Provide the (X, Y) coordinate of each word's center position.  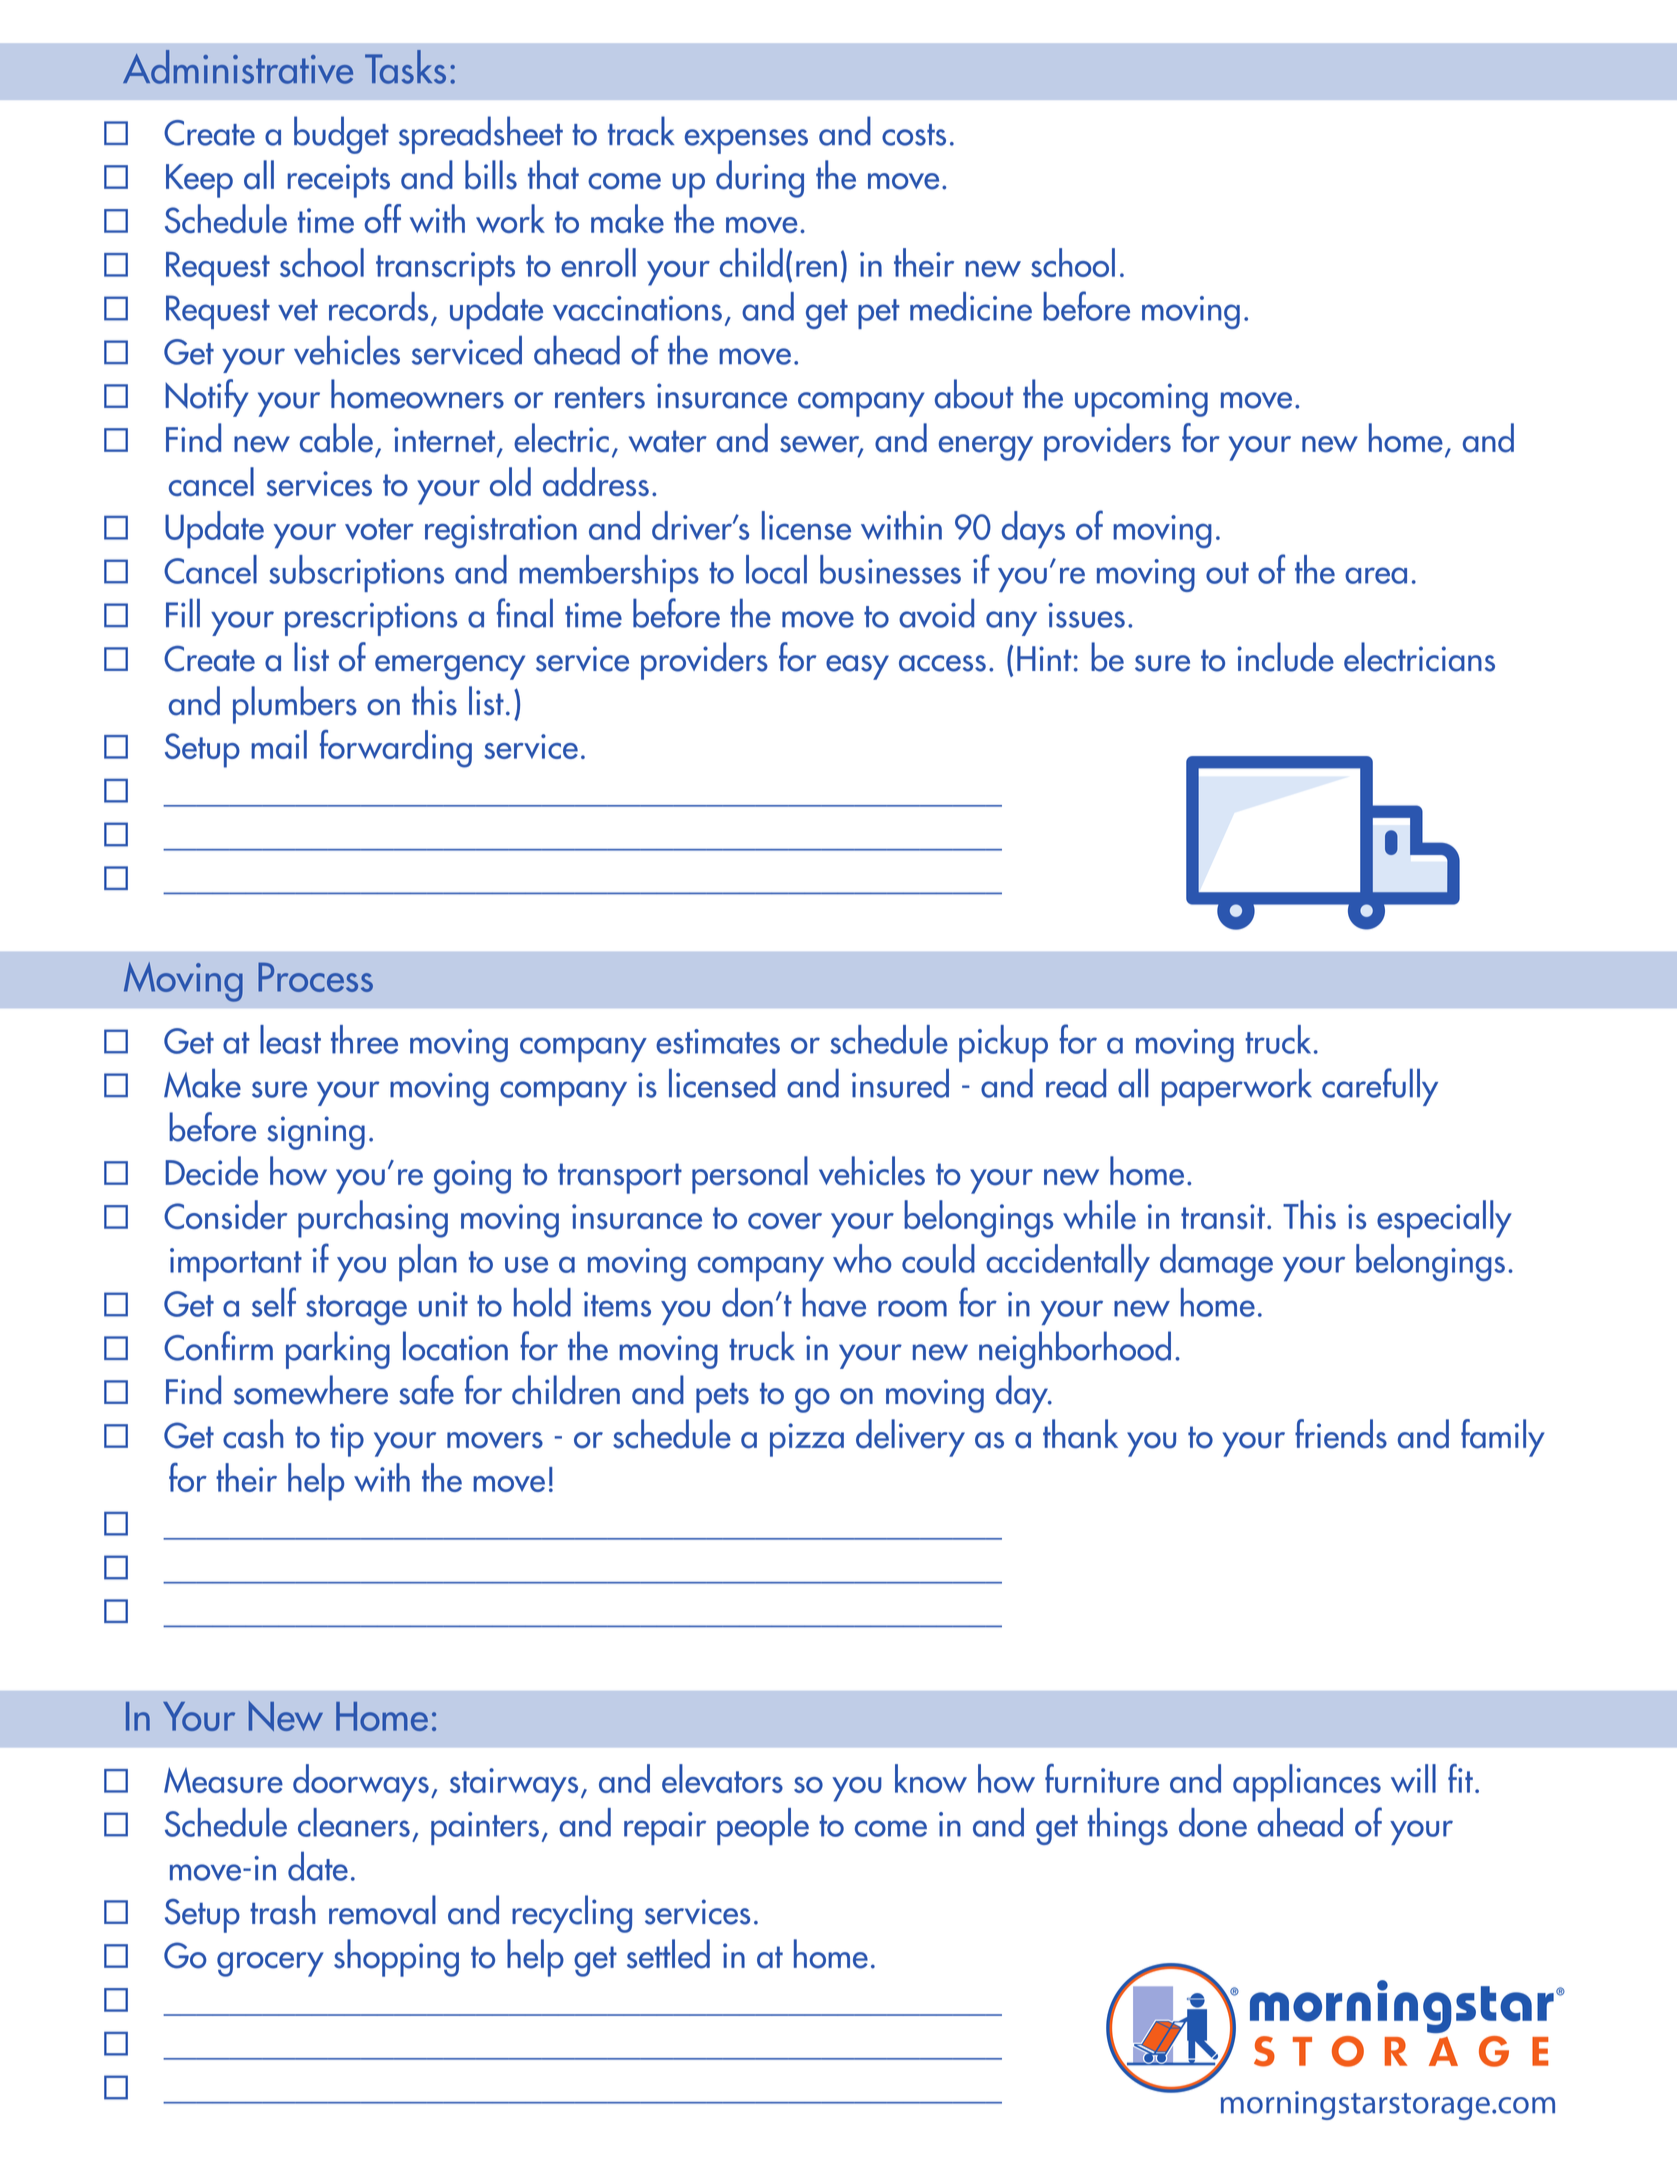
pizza (807, 1440)
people (763, 1826)
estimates (718, 1041)
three (364, 1039)
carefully (1380, 1087)
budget (341, 135)
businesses (890, 569)
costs (914, 135)
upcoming (1141, 400)
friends (1341, 1434)
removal (382, 1910)
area (1376, 575)
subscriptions (356, 573)
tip (347, 1440)
